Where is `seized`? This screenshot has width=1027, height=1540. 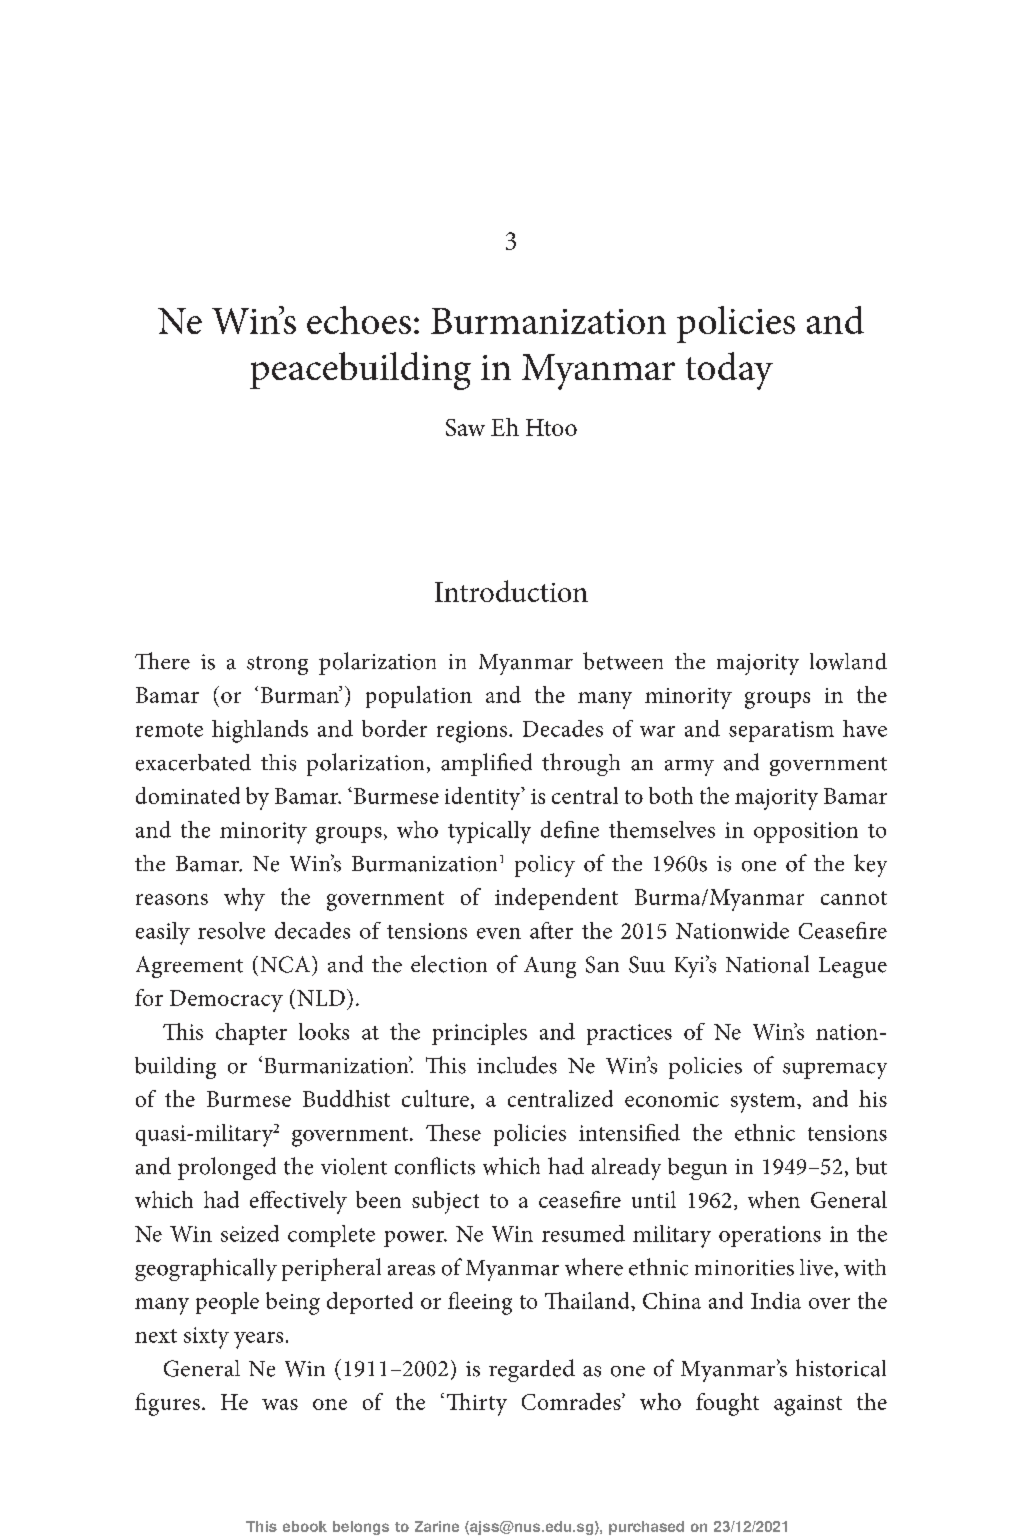 seized is located at coordinates (250, 1233).
